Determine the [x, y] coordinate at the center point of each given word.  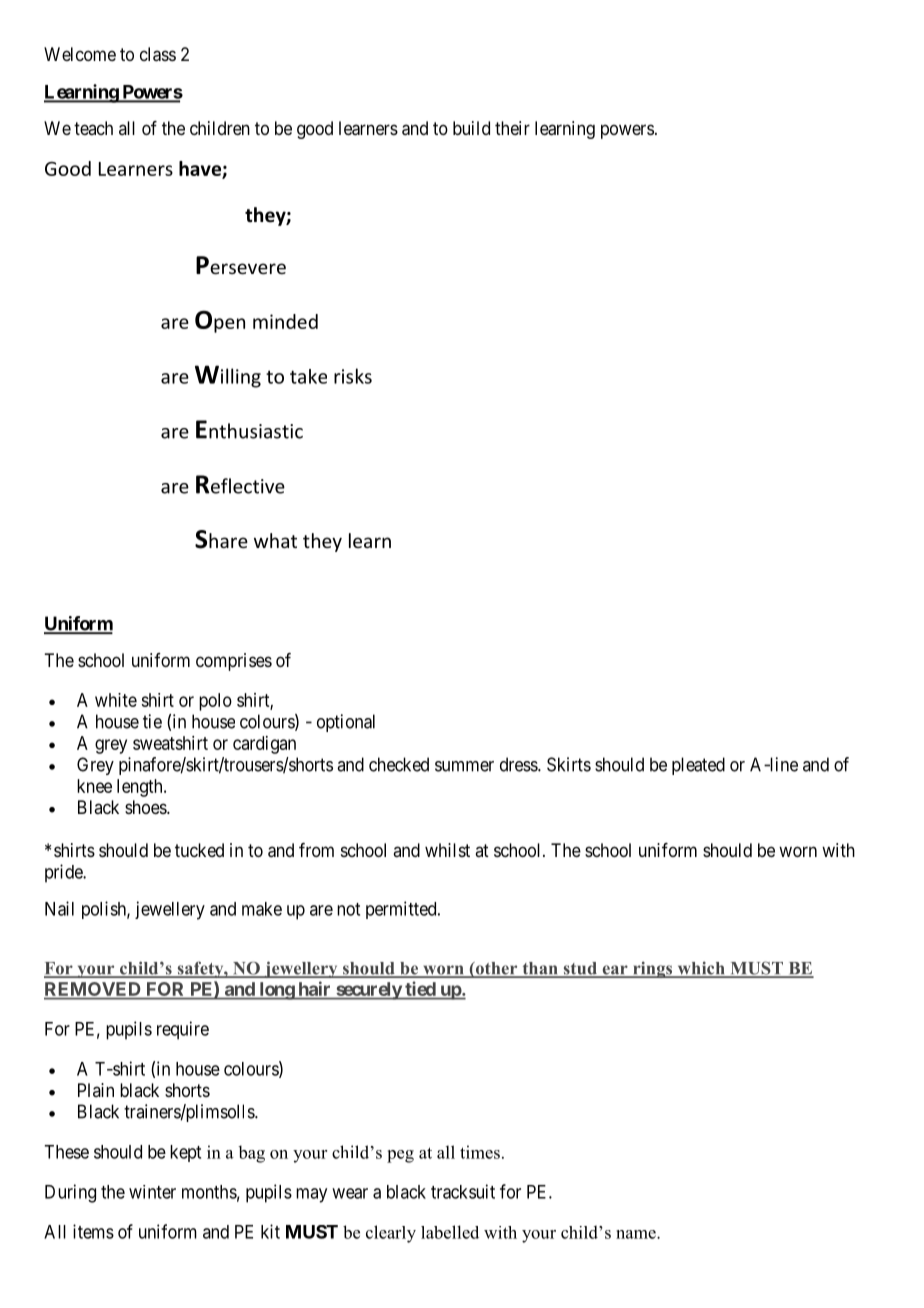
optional [346, 723]
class [158, 54]
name [637, 1234]
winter [152, 1192]
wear [350, 1193]
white [116, 700]
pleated [698, 766]
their [512, 128]
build [471, 128]
